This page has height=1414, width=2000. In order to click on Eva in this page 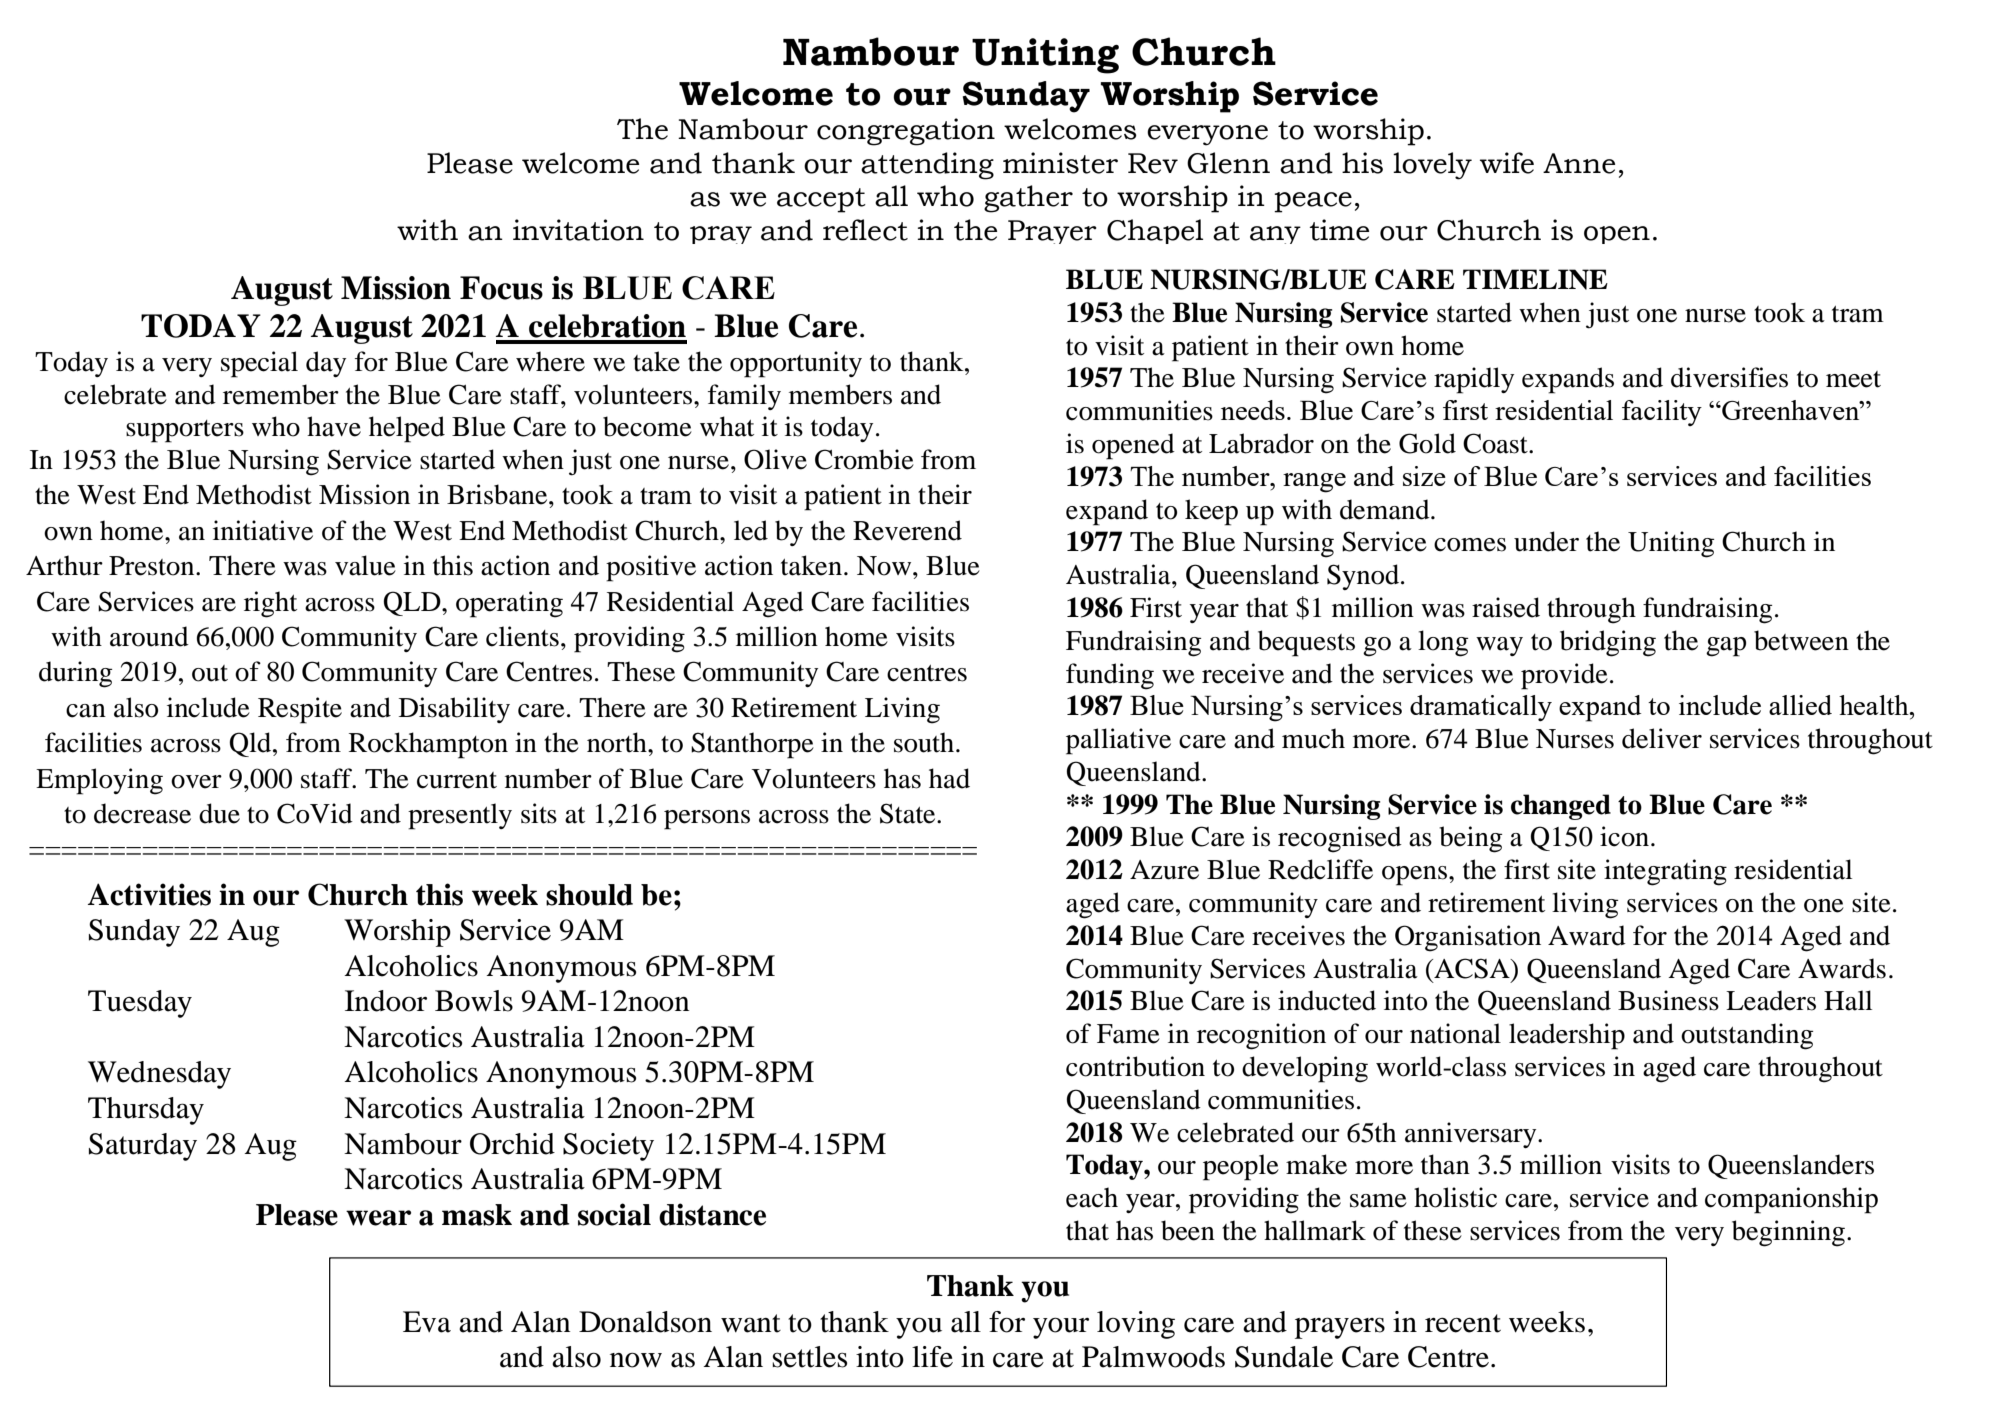, I will do `click(427, 1322)`.
